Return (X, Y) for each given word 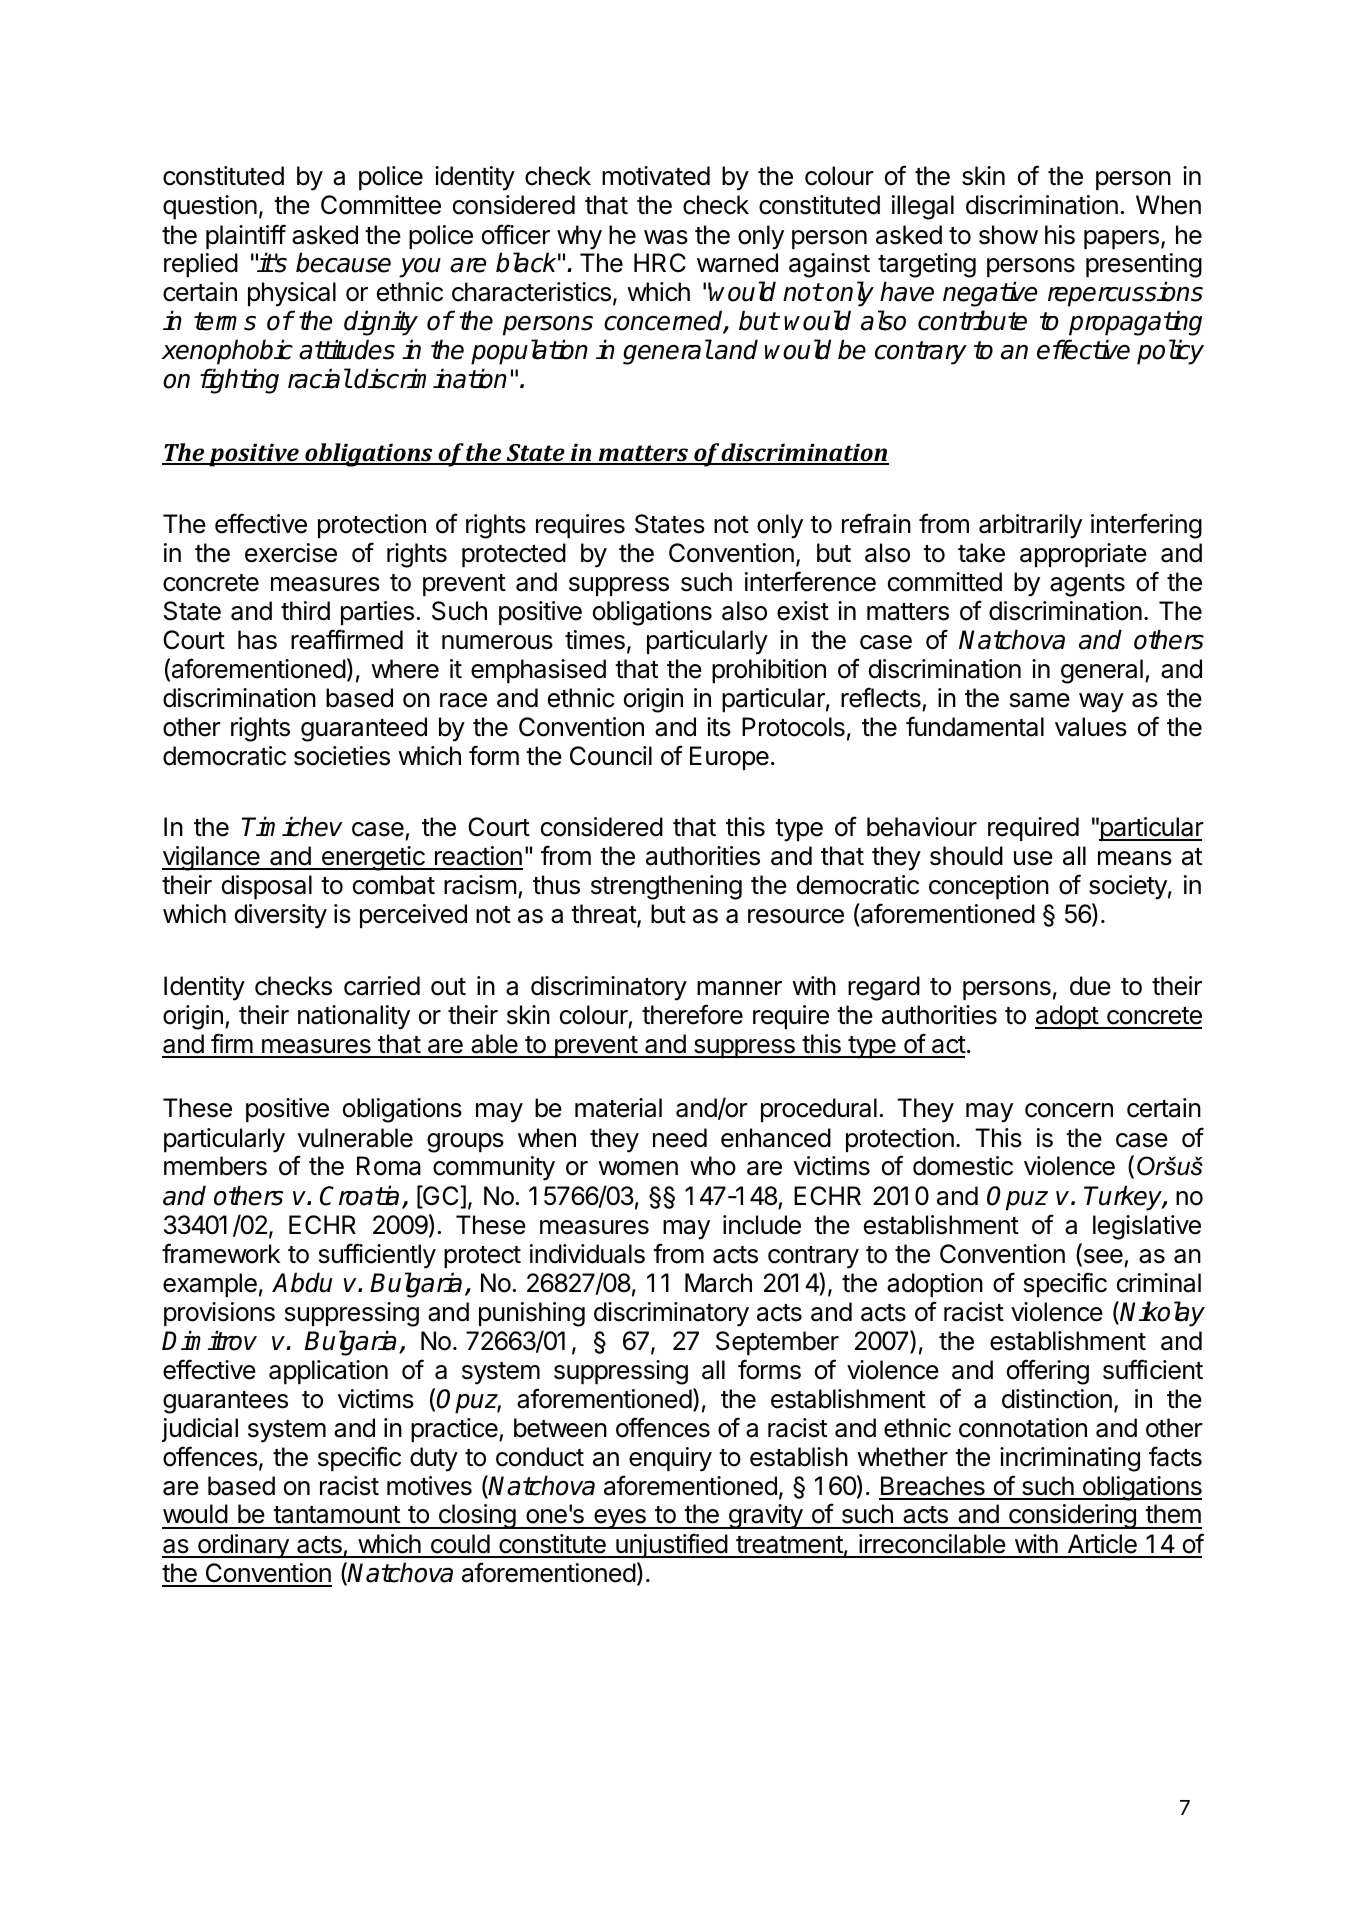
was (666, 237)
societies (342, 756)
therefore (692, 1014)
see (1102, 1257)
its (719, 727)
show (1008, 235)
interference (810, 581)
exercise (291, 553)
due (1090, 986)
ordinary (243, 1546)
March (718, 1283)
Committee (381, 205)
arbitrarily (1030, 526)
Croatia (359, 1195)
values (1091, 727)
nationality (354, 1017)
